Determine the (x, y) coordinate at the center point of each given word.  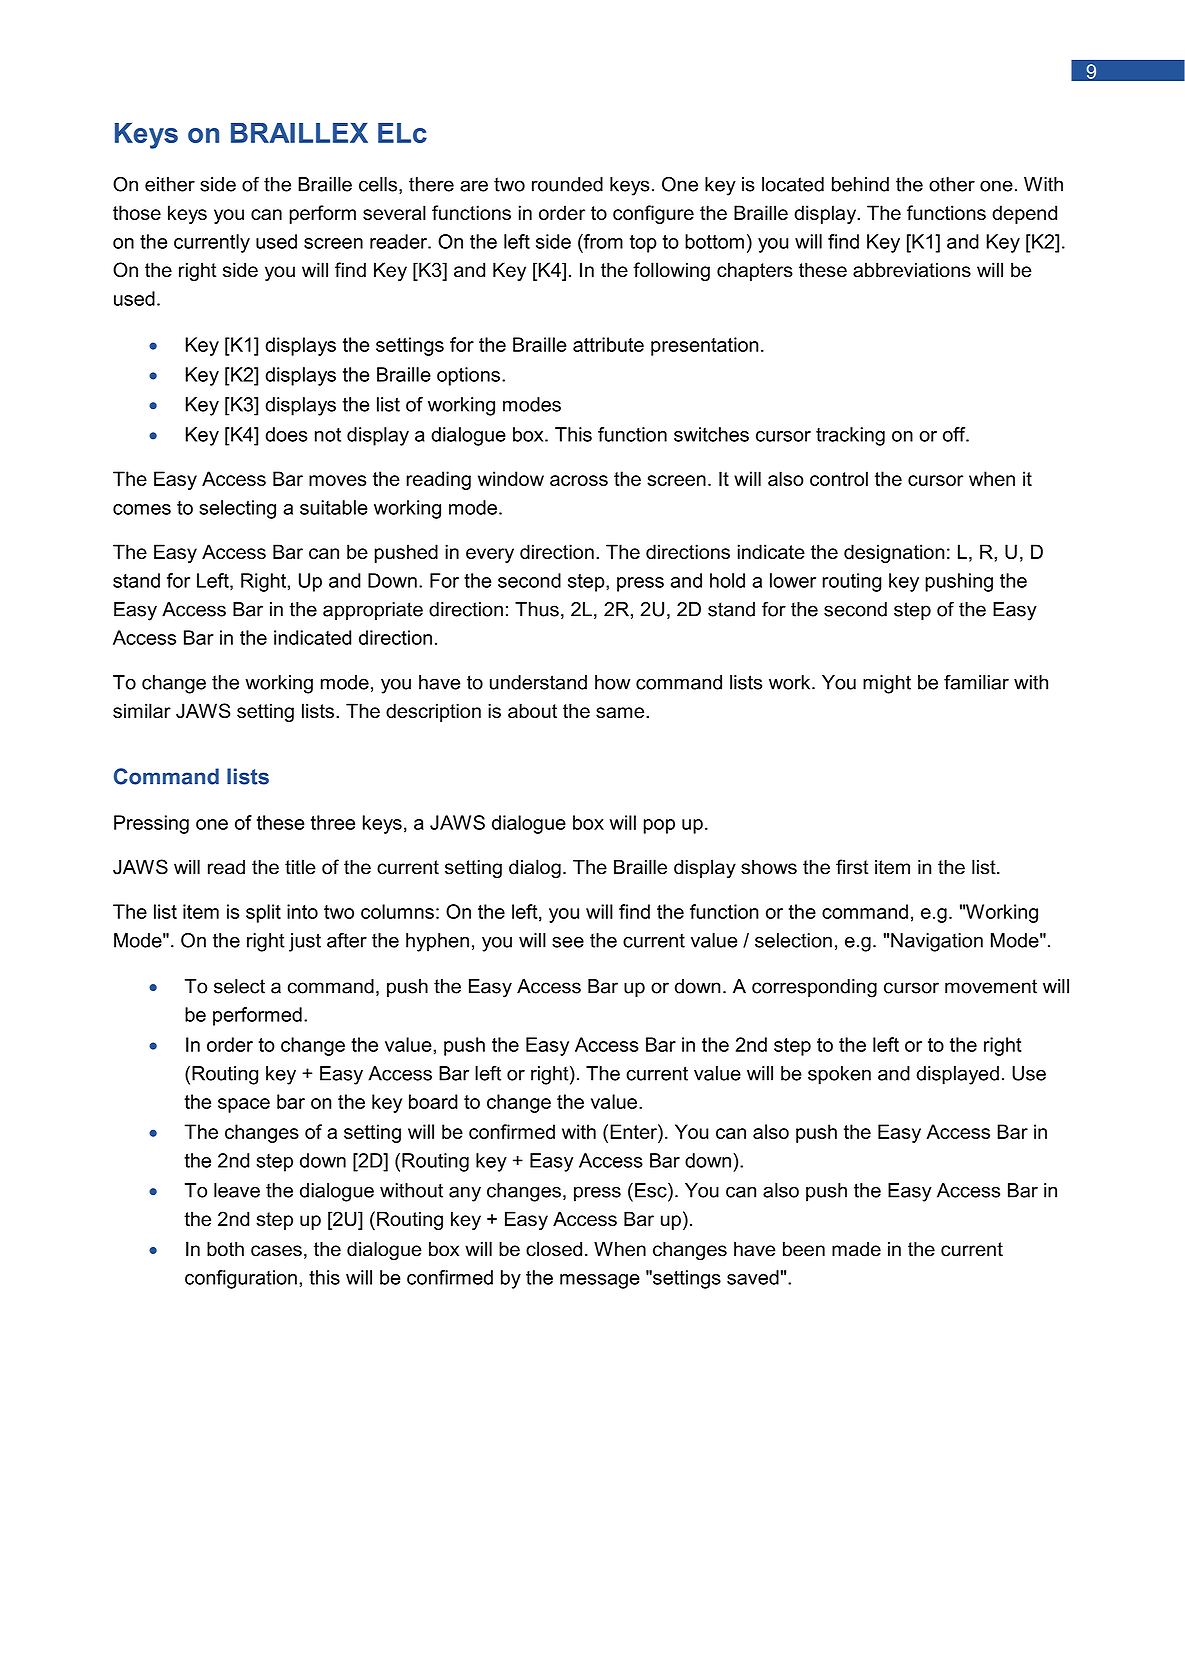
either (170, 184)
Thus (537, 609)
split (263, 913)
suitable (334, 507)
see (568, 942)
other (952, 184)
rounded (567, 184)
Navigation (937, 942)
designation (894, 553)
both (225, 1249)
